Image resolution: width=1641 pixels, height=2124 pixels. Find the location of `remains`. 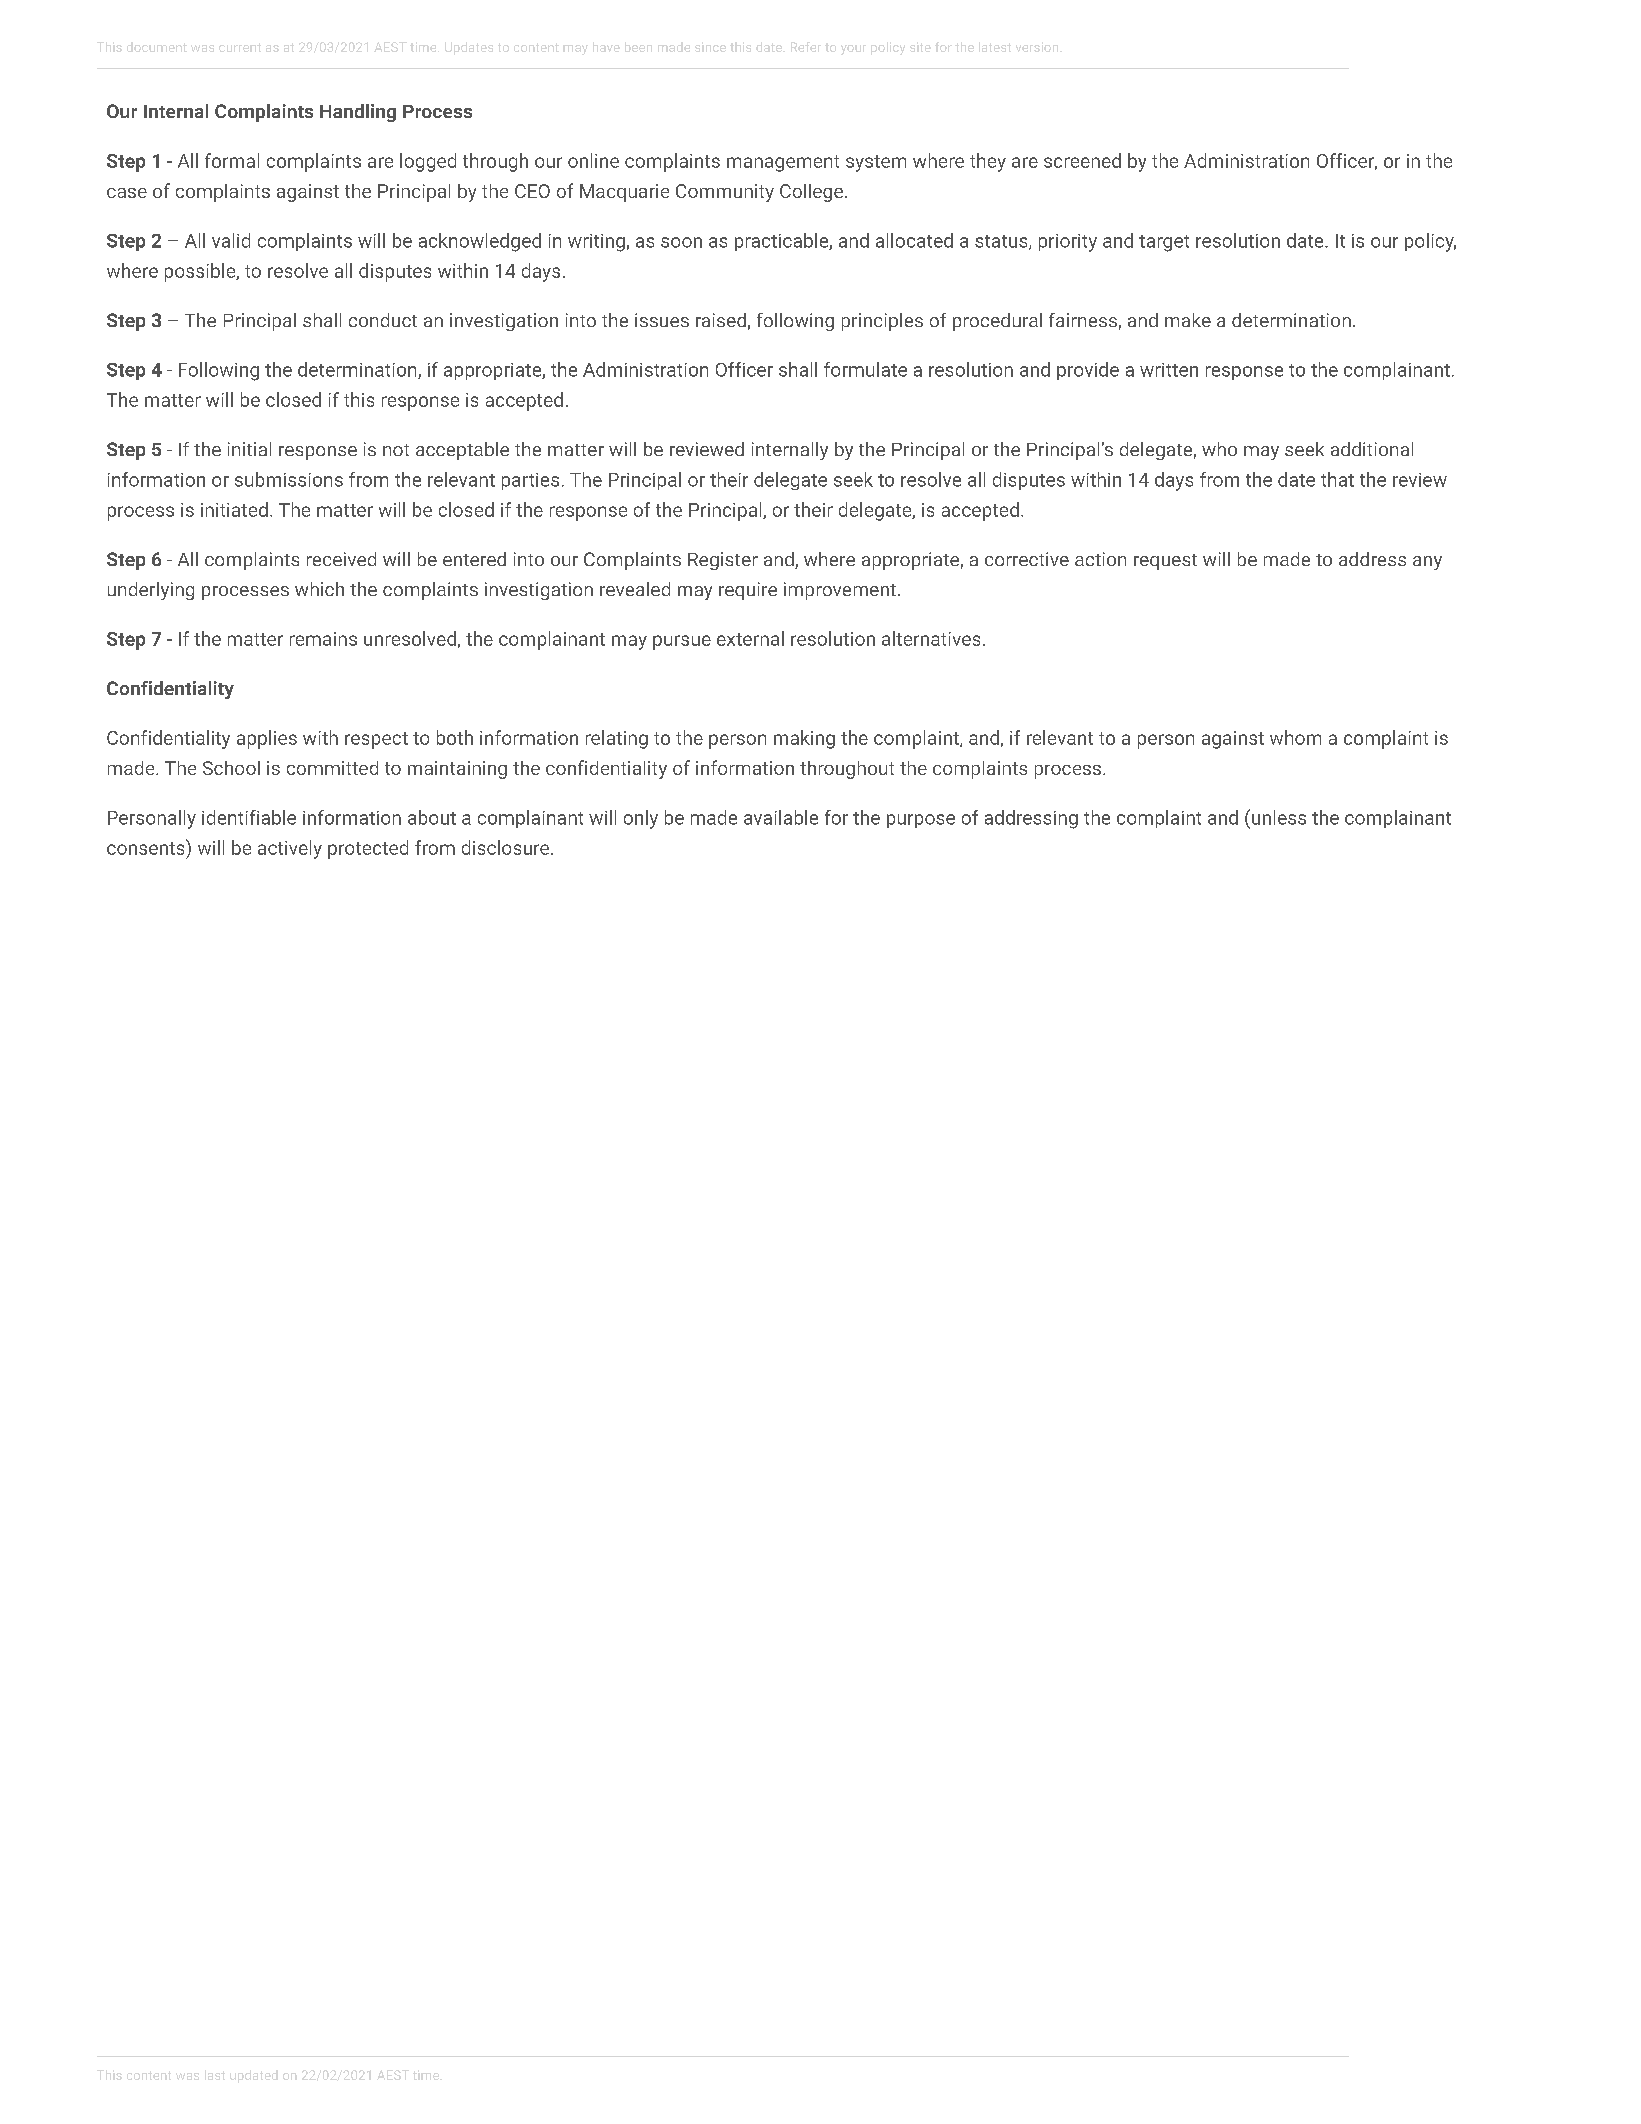

remains is located at coordinates (323, 639).
